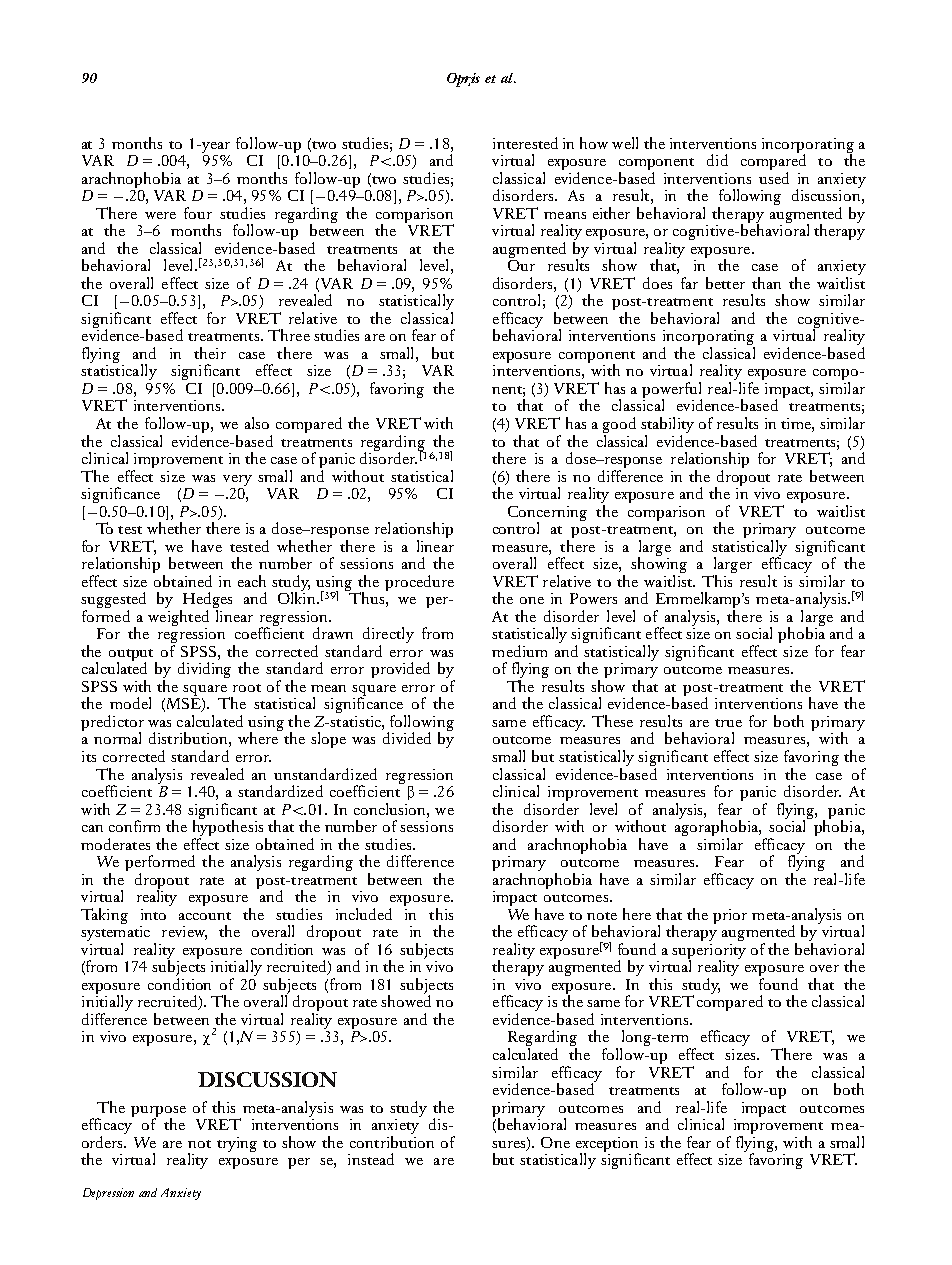  What do you see at coordinates (204, 670) in the screenshot?
I see `dividing` at bounding box center [204, 670].
